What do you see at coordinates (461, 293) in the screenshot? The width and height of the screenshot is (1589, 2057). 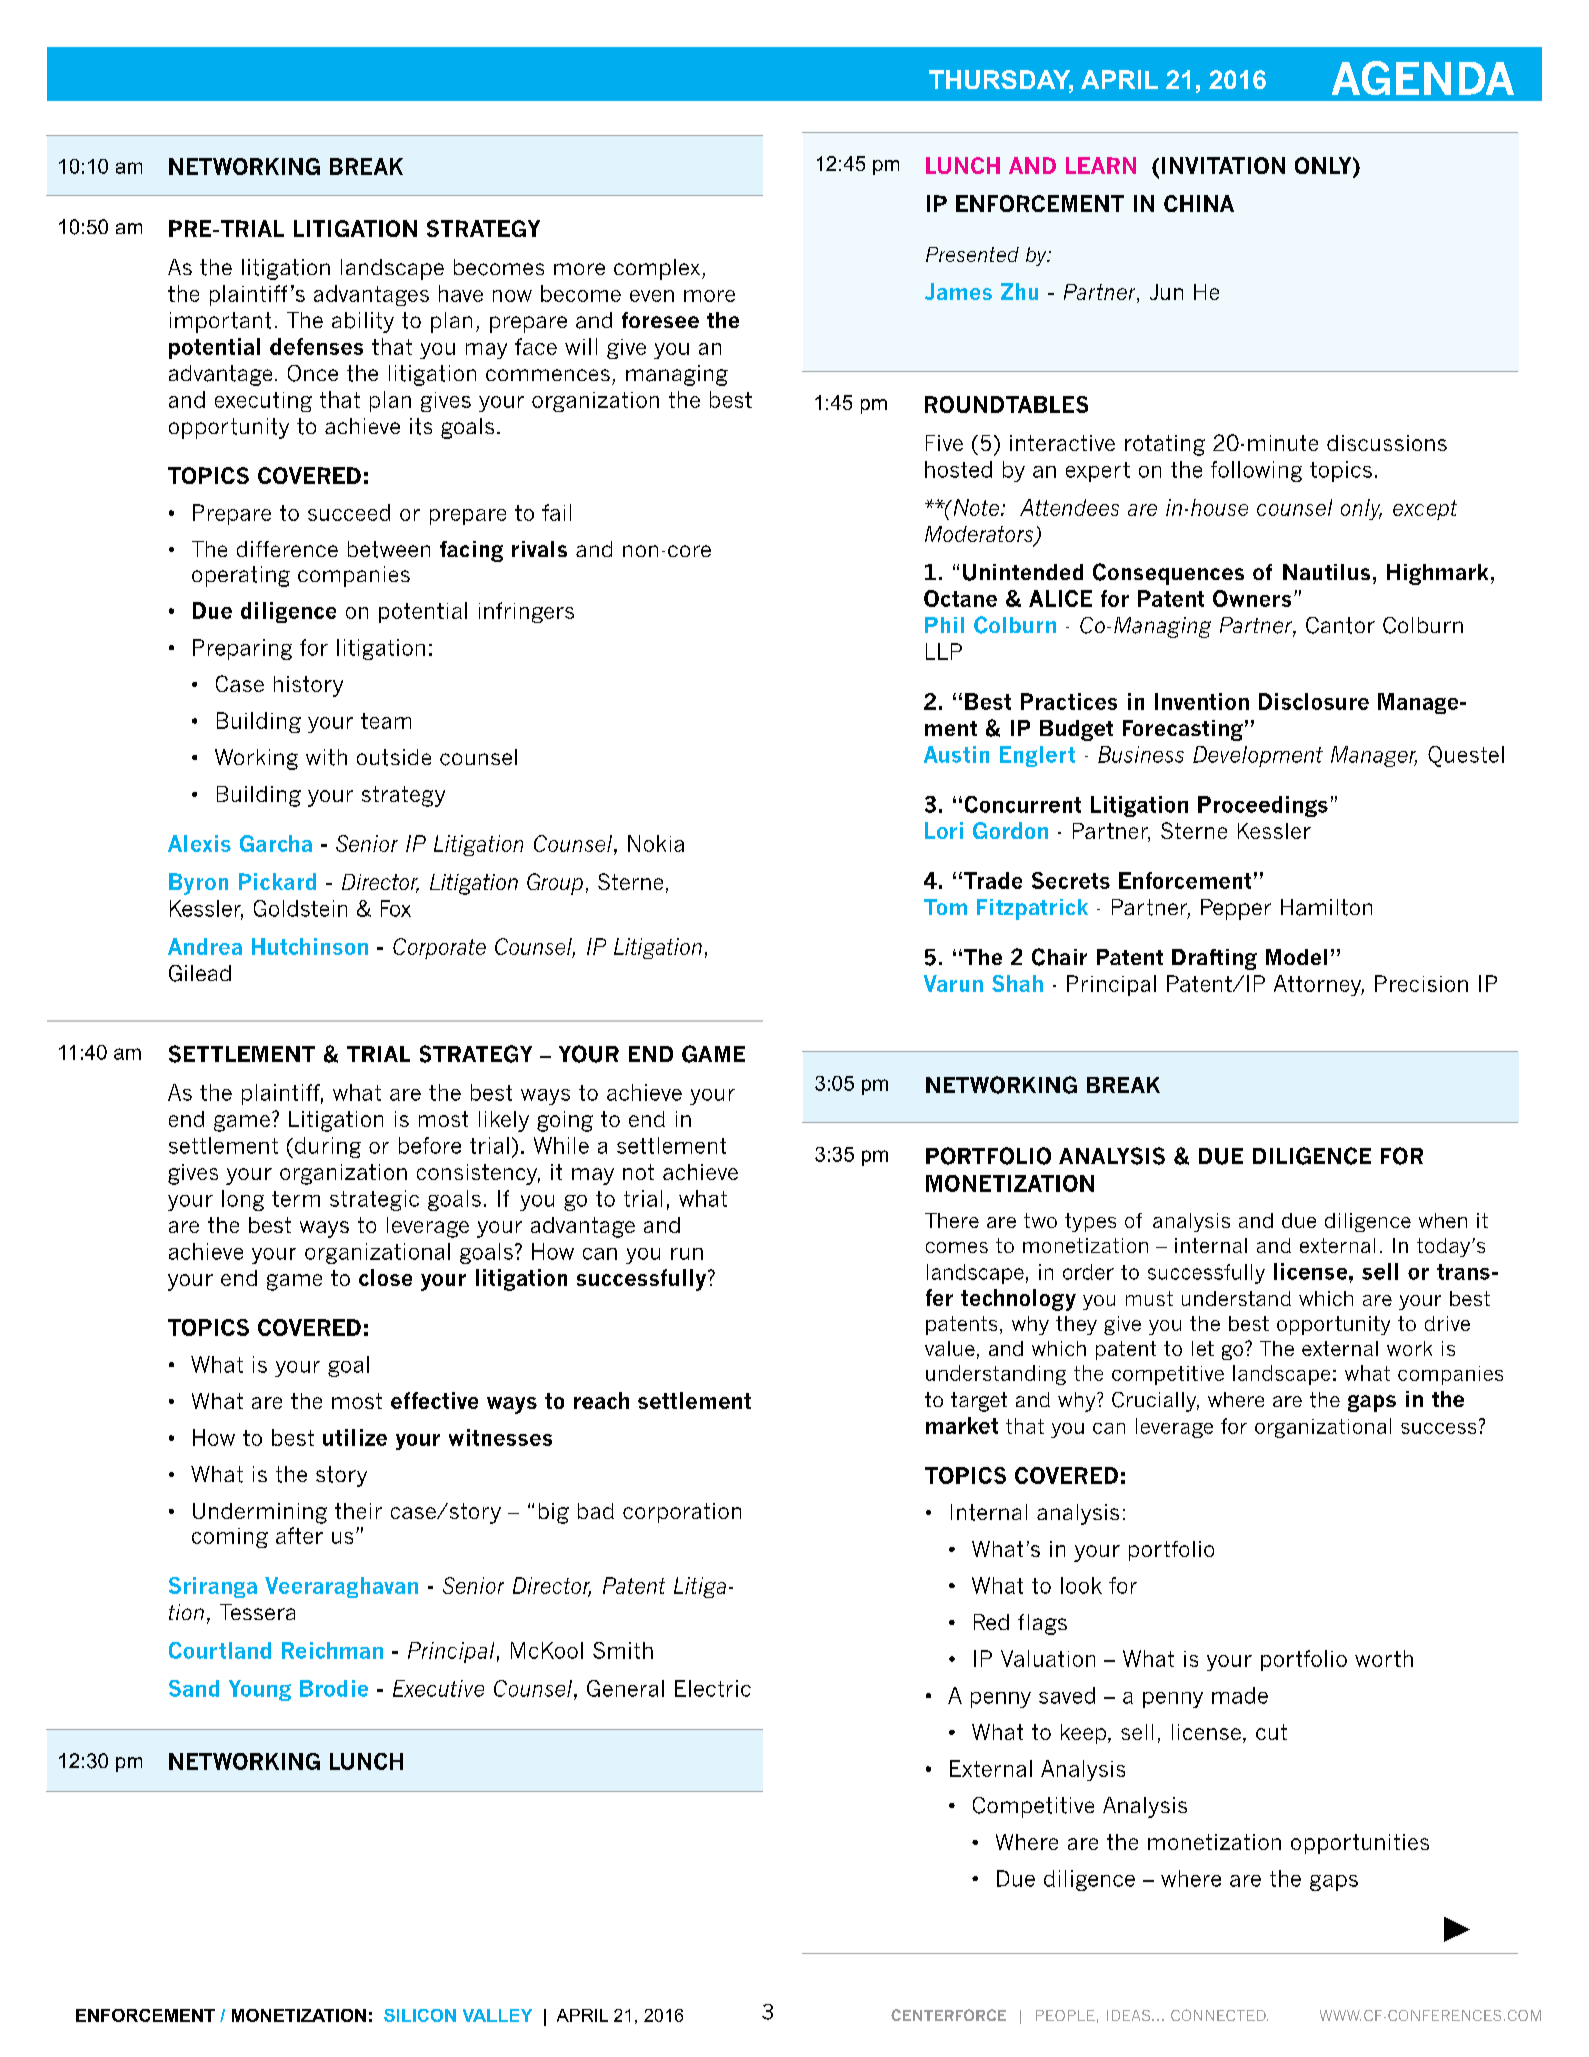 I see `have` at bounding box center [461, 293].
